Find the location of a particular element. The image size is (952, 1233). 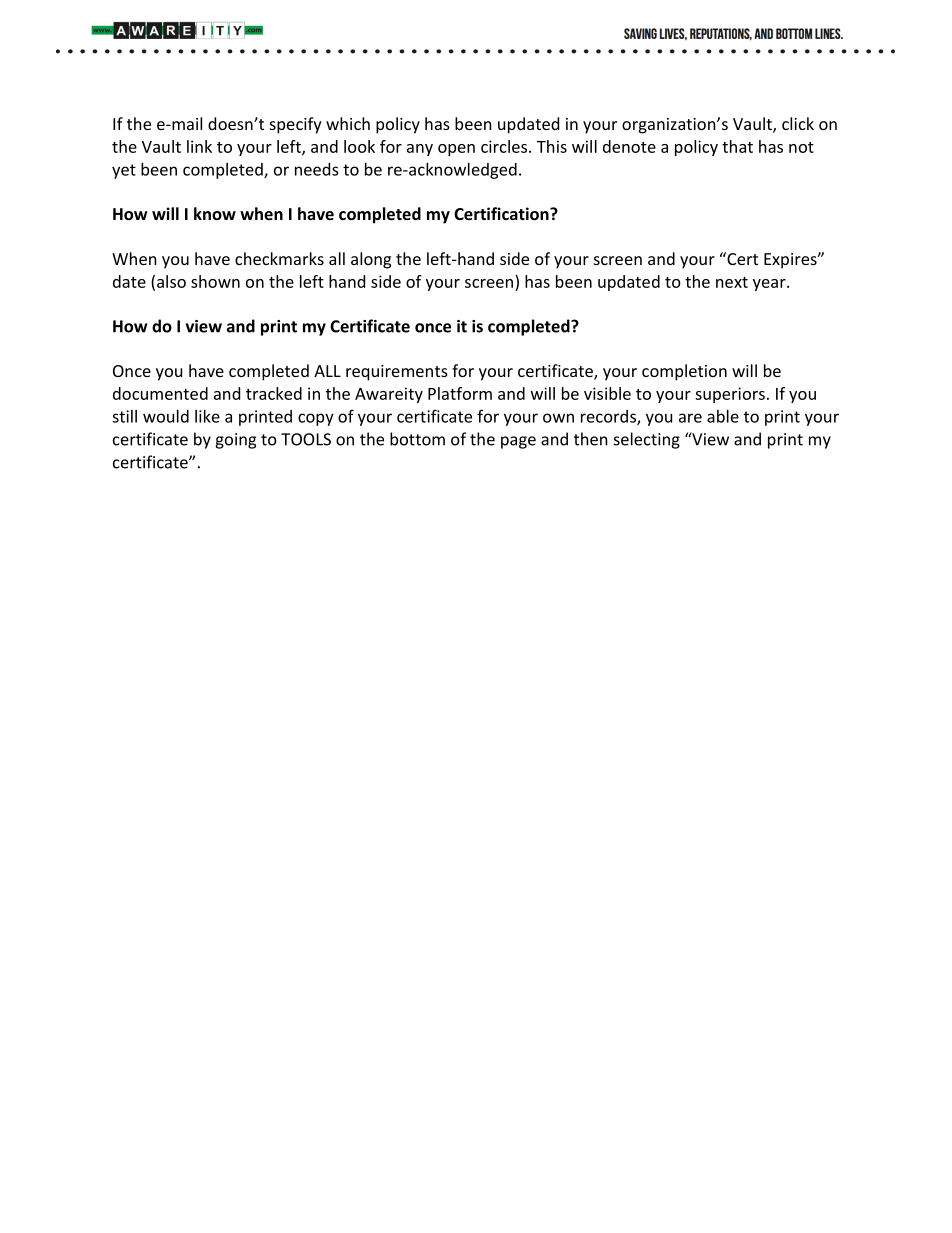

going is located at coordinates (235, 441).
